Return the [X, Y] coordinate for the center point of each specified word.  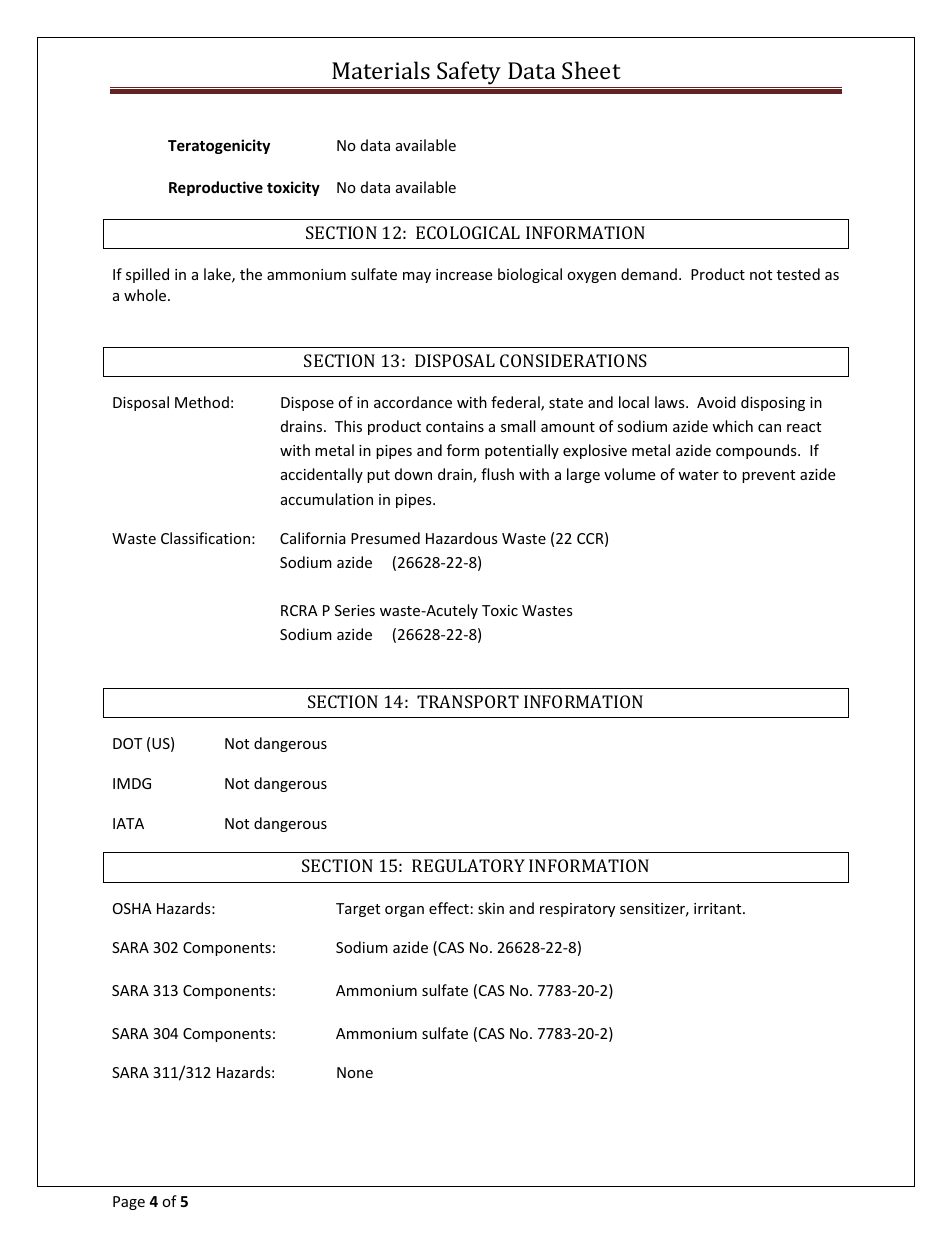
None [355, 1072]
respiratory [577, 910]
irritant [719, 908]
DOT [127, 743]
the [251, 274]
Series [355, 610]
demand [649, 274]
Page [129, 1203]
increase [464, 274]
